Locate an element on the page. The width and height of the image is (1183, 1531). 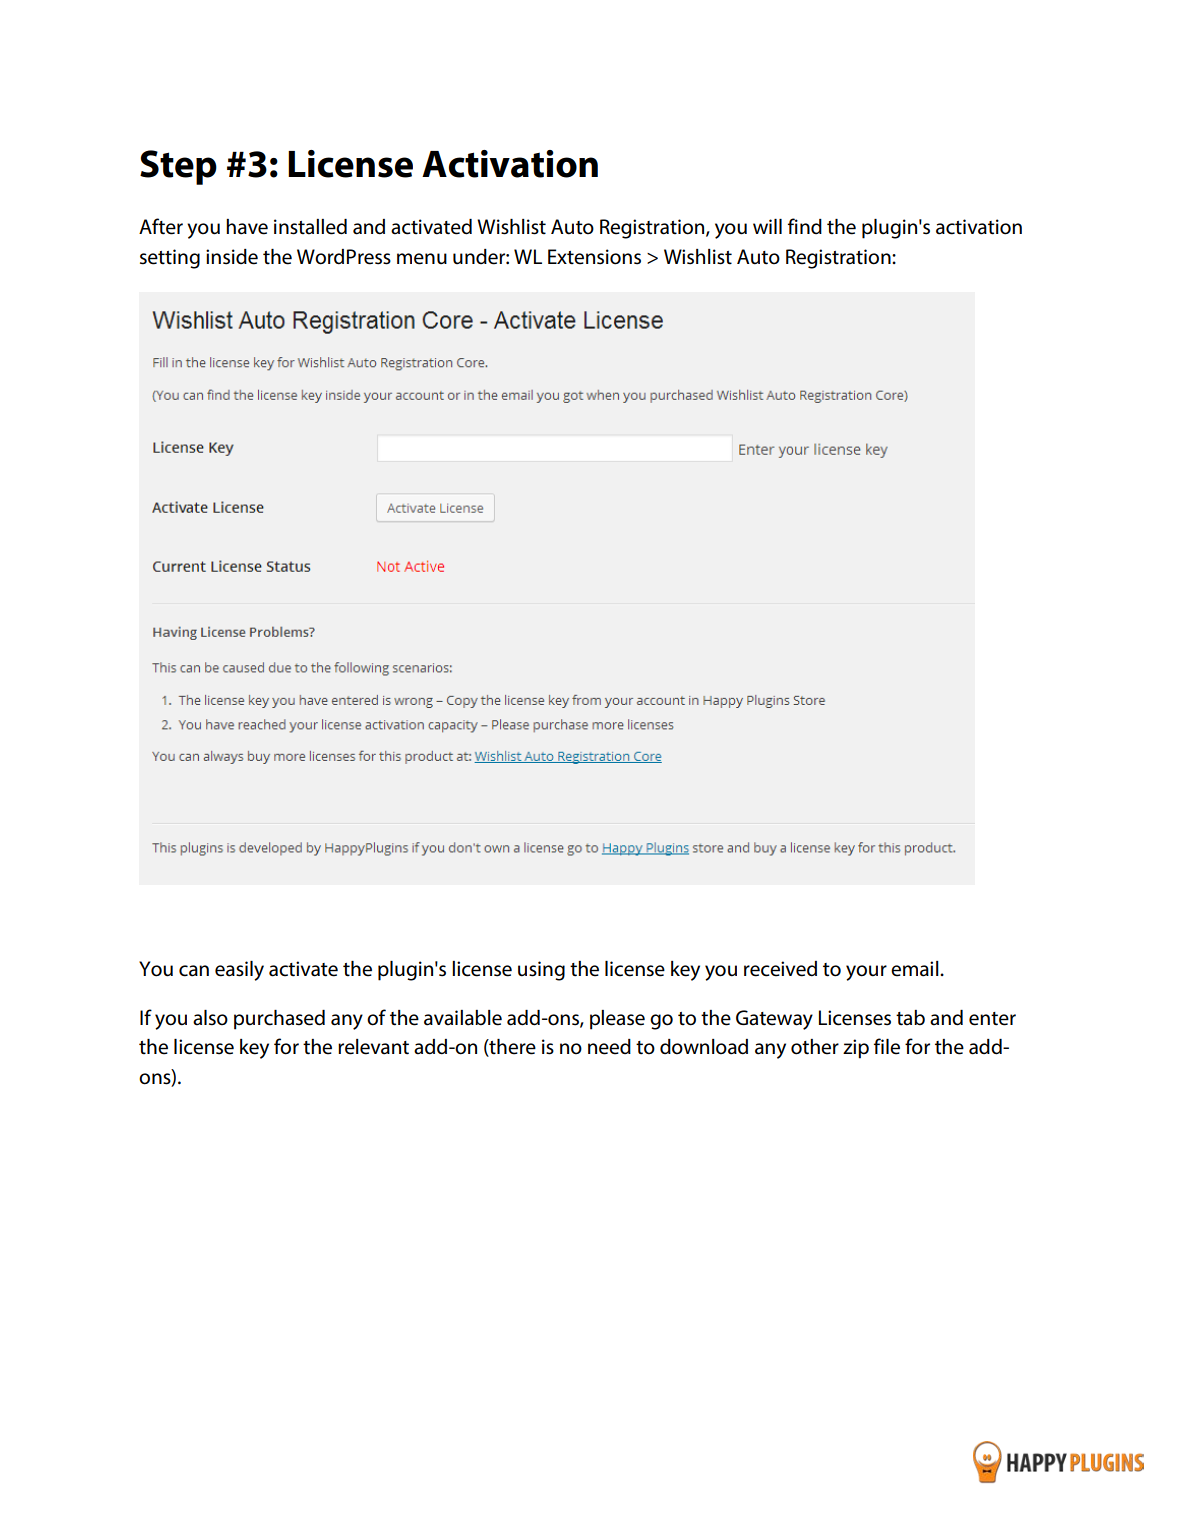
find is located at coordinates (805, 226).
